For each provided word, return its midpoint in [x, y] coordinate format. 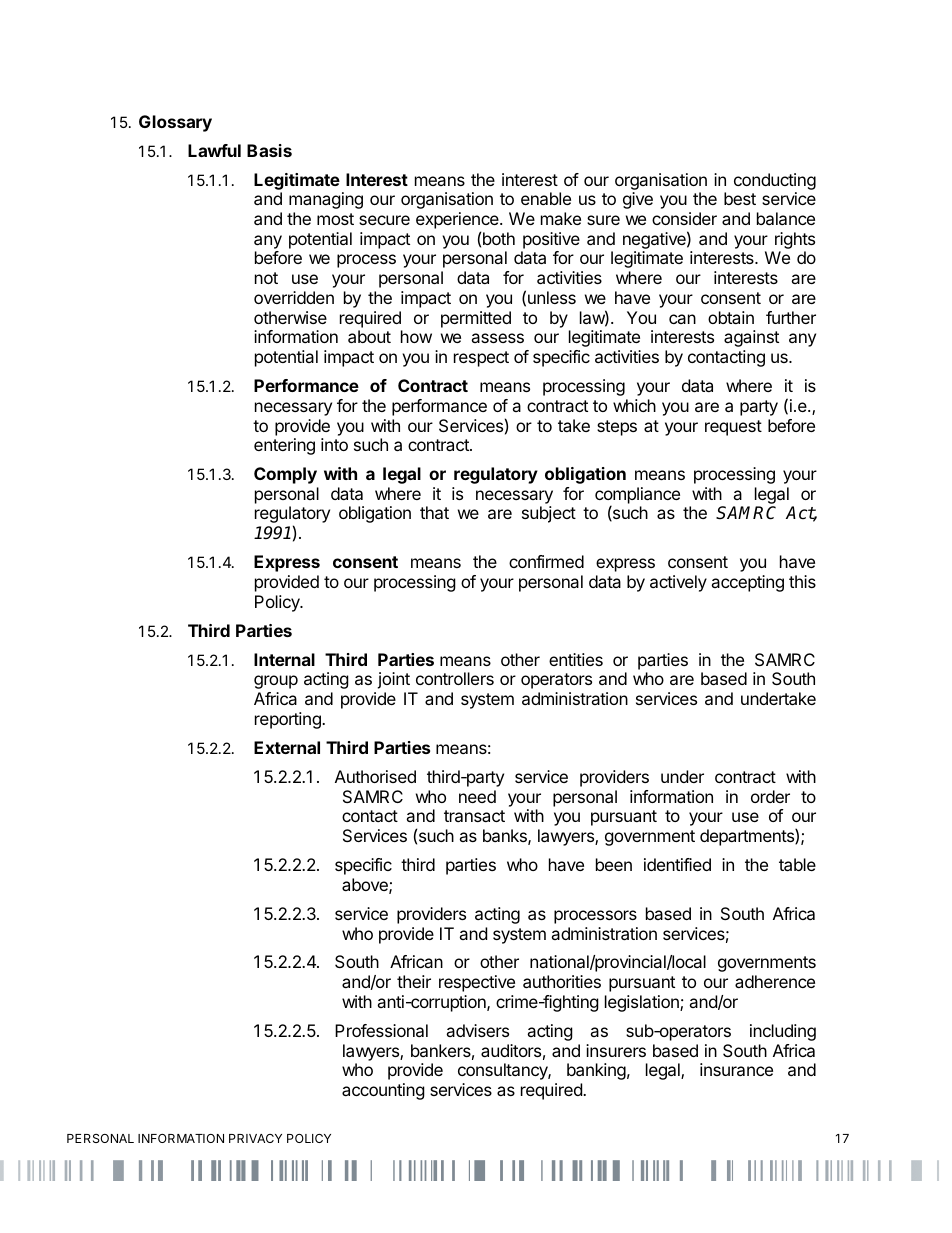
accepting [747, 583]
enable [546, 198]
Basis [269, 150]
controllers [455, 678]
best [740, 198]
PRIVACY [255, 1138]
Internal [284, 659]
